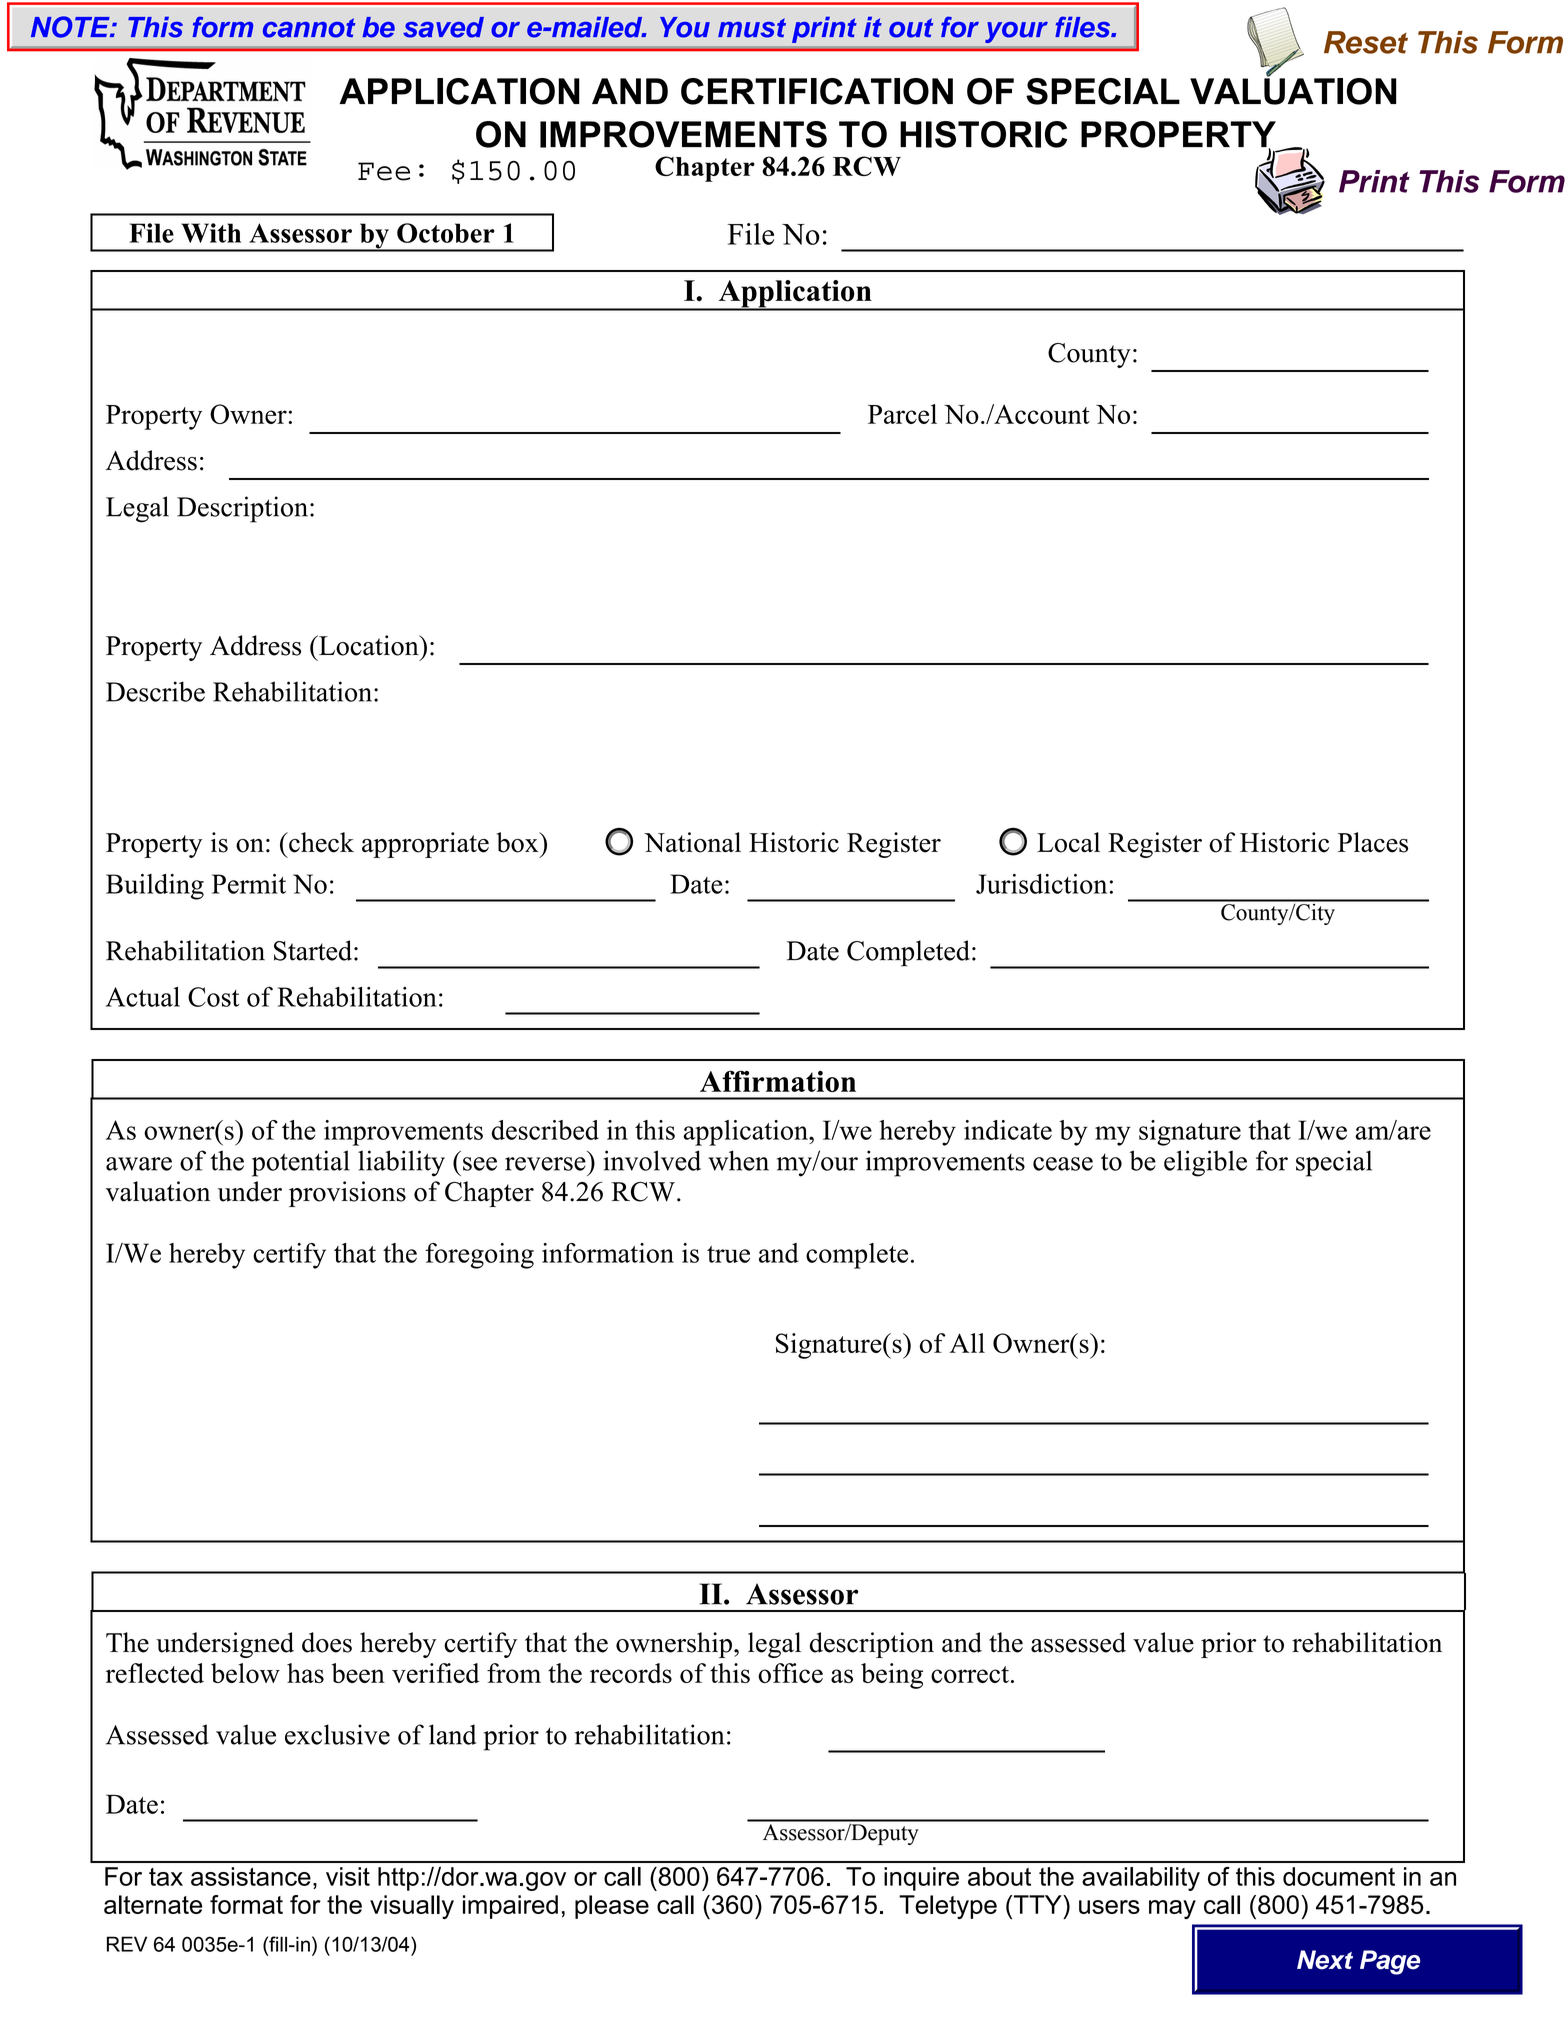  Describe the element at coordinates (369, 645) in the image. I see `Location` at that location.
